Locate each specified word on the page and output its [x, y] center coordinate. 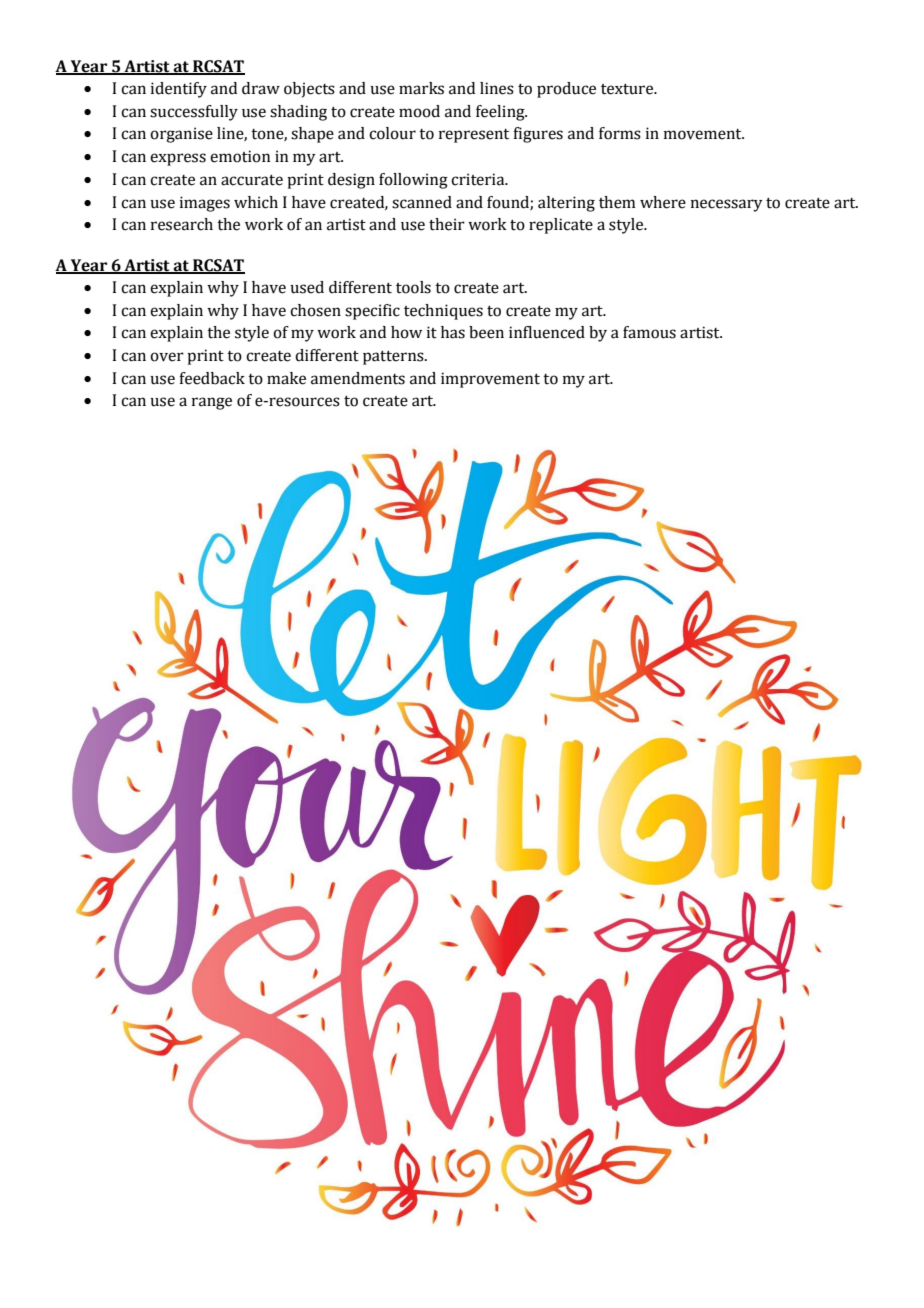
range [212, 403]
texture [628, 89]
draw [261, 88]
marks [421, 88]
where [663, 202]
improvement [490, 380]
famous [649, 332]
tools [413, 287]
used [307, 287]
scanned [422, 202]
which [256, 202]
